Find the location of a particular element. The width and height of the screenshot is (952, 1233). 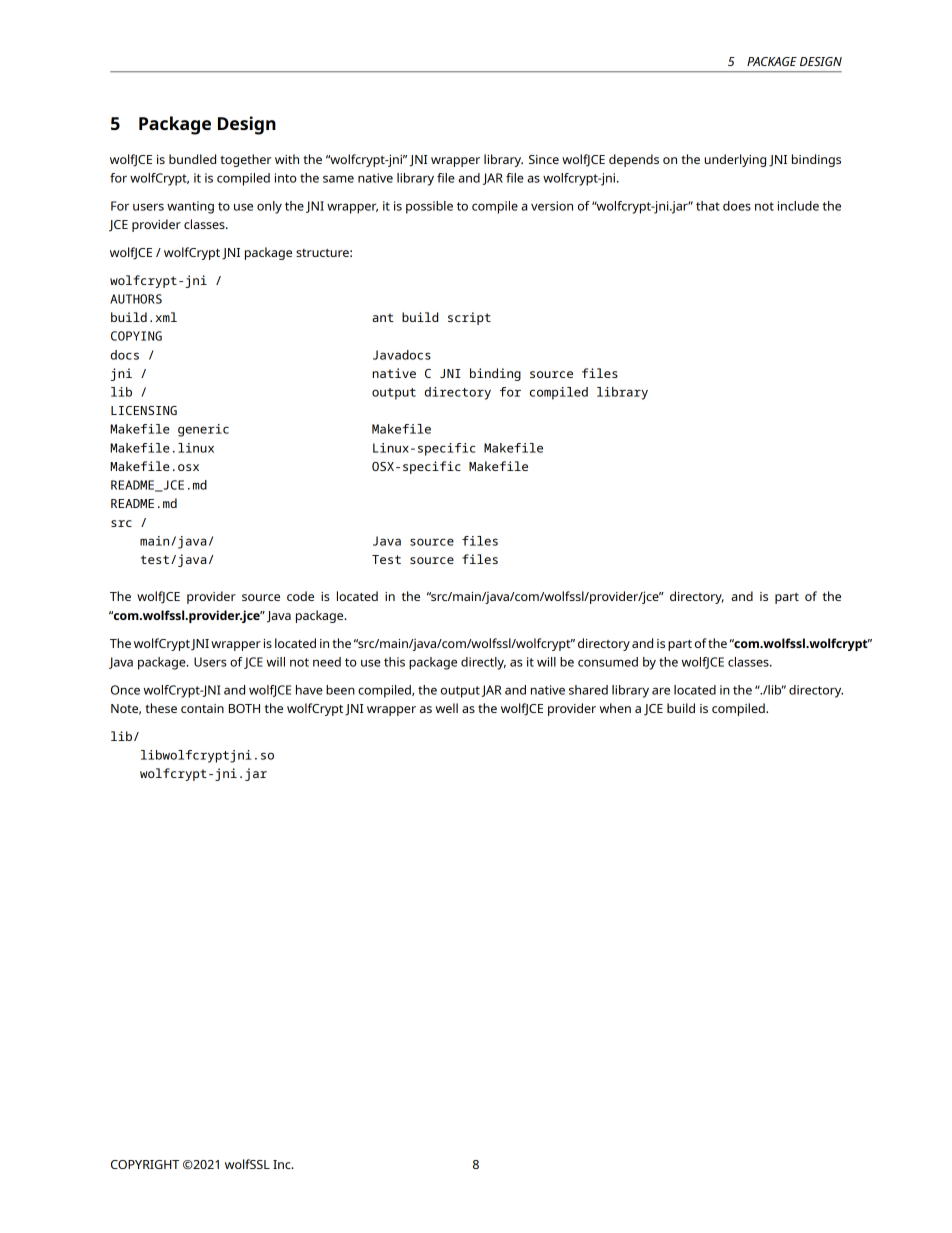

consumed is located at coordinates (608, 662).
